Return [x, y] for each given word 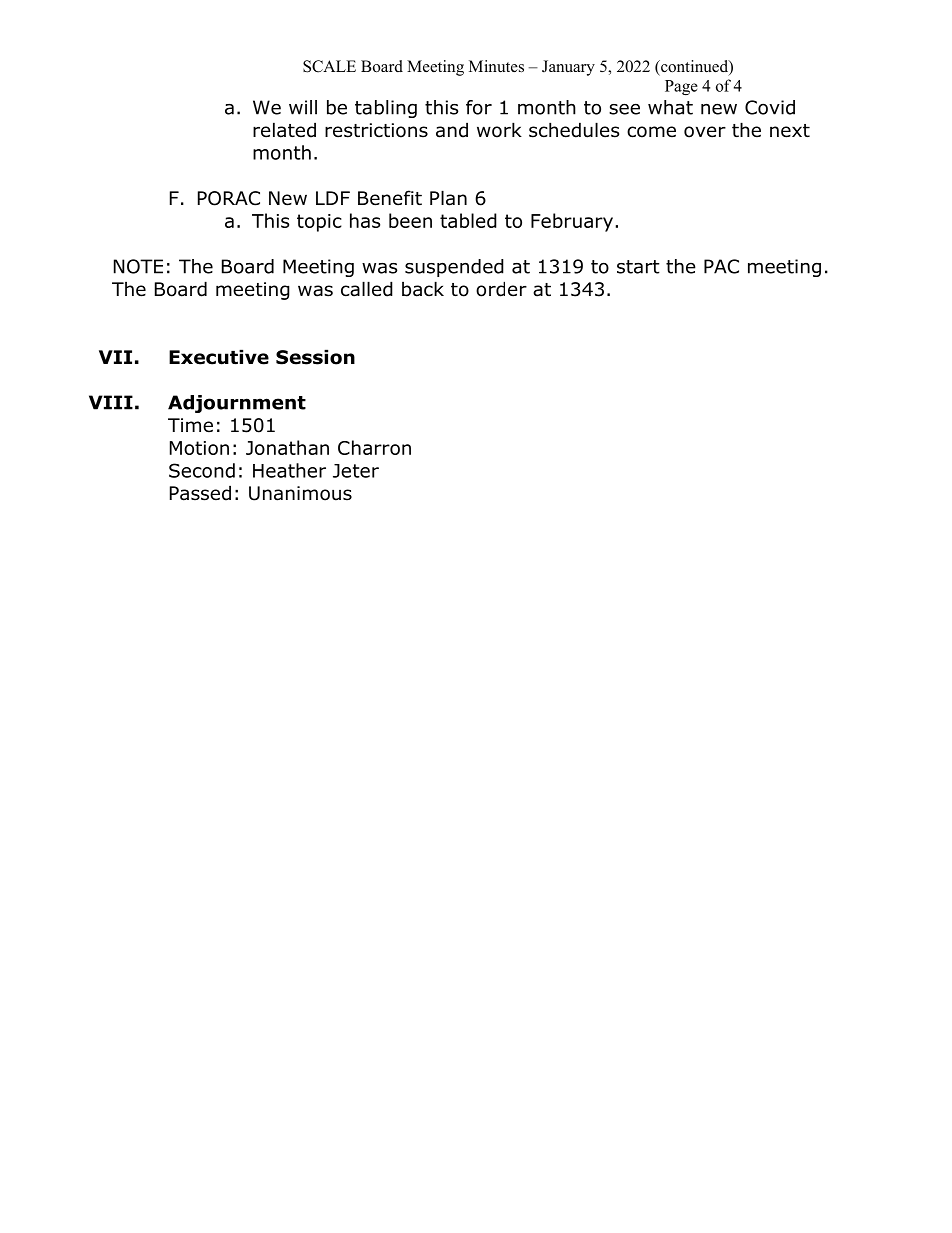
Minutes [496, 66]
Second [202, 470]
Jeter [356, 471]
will [303, 107]
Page [681, 87]
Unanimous [300, 493]
